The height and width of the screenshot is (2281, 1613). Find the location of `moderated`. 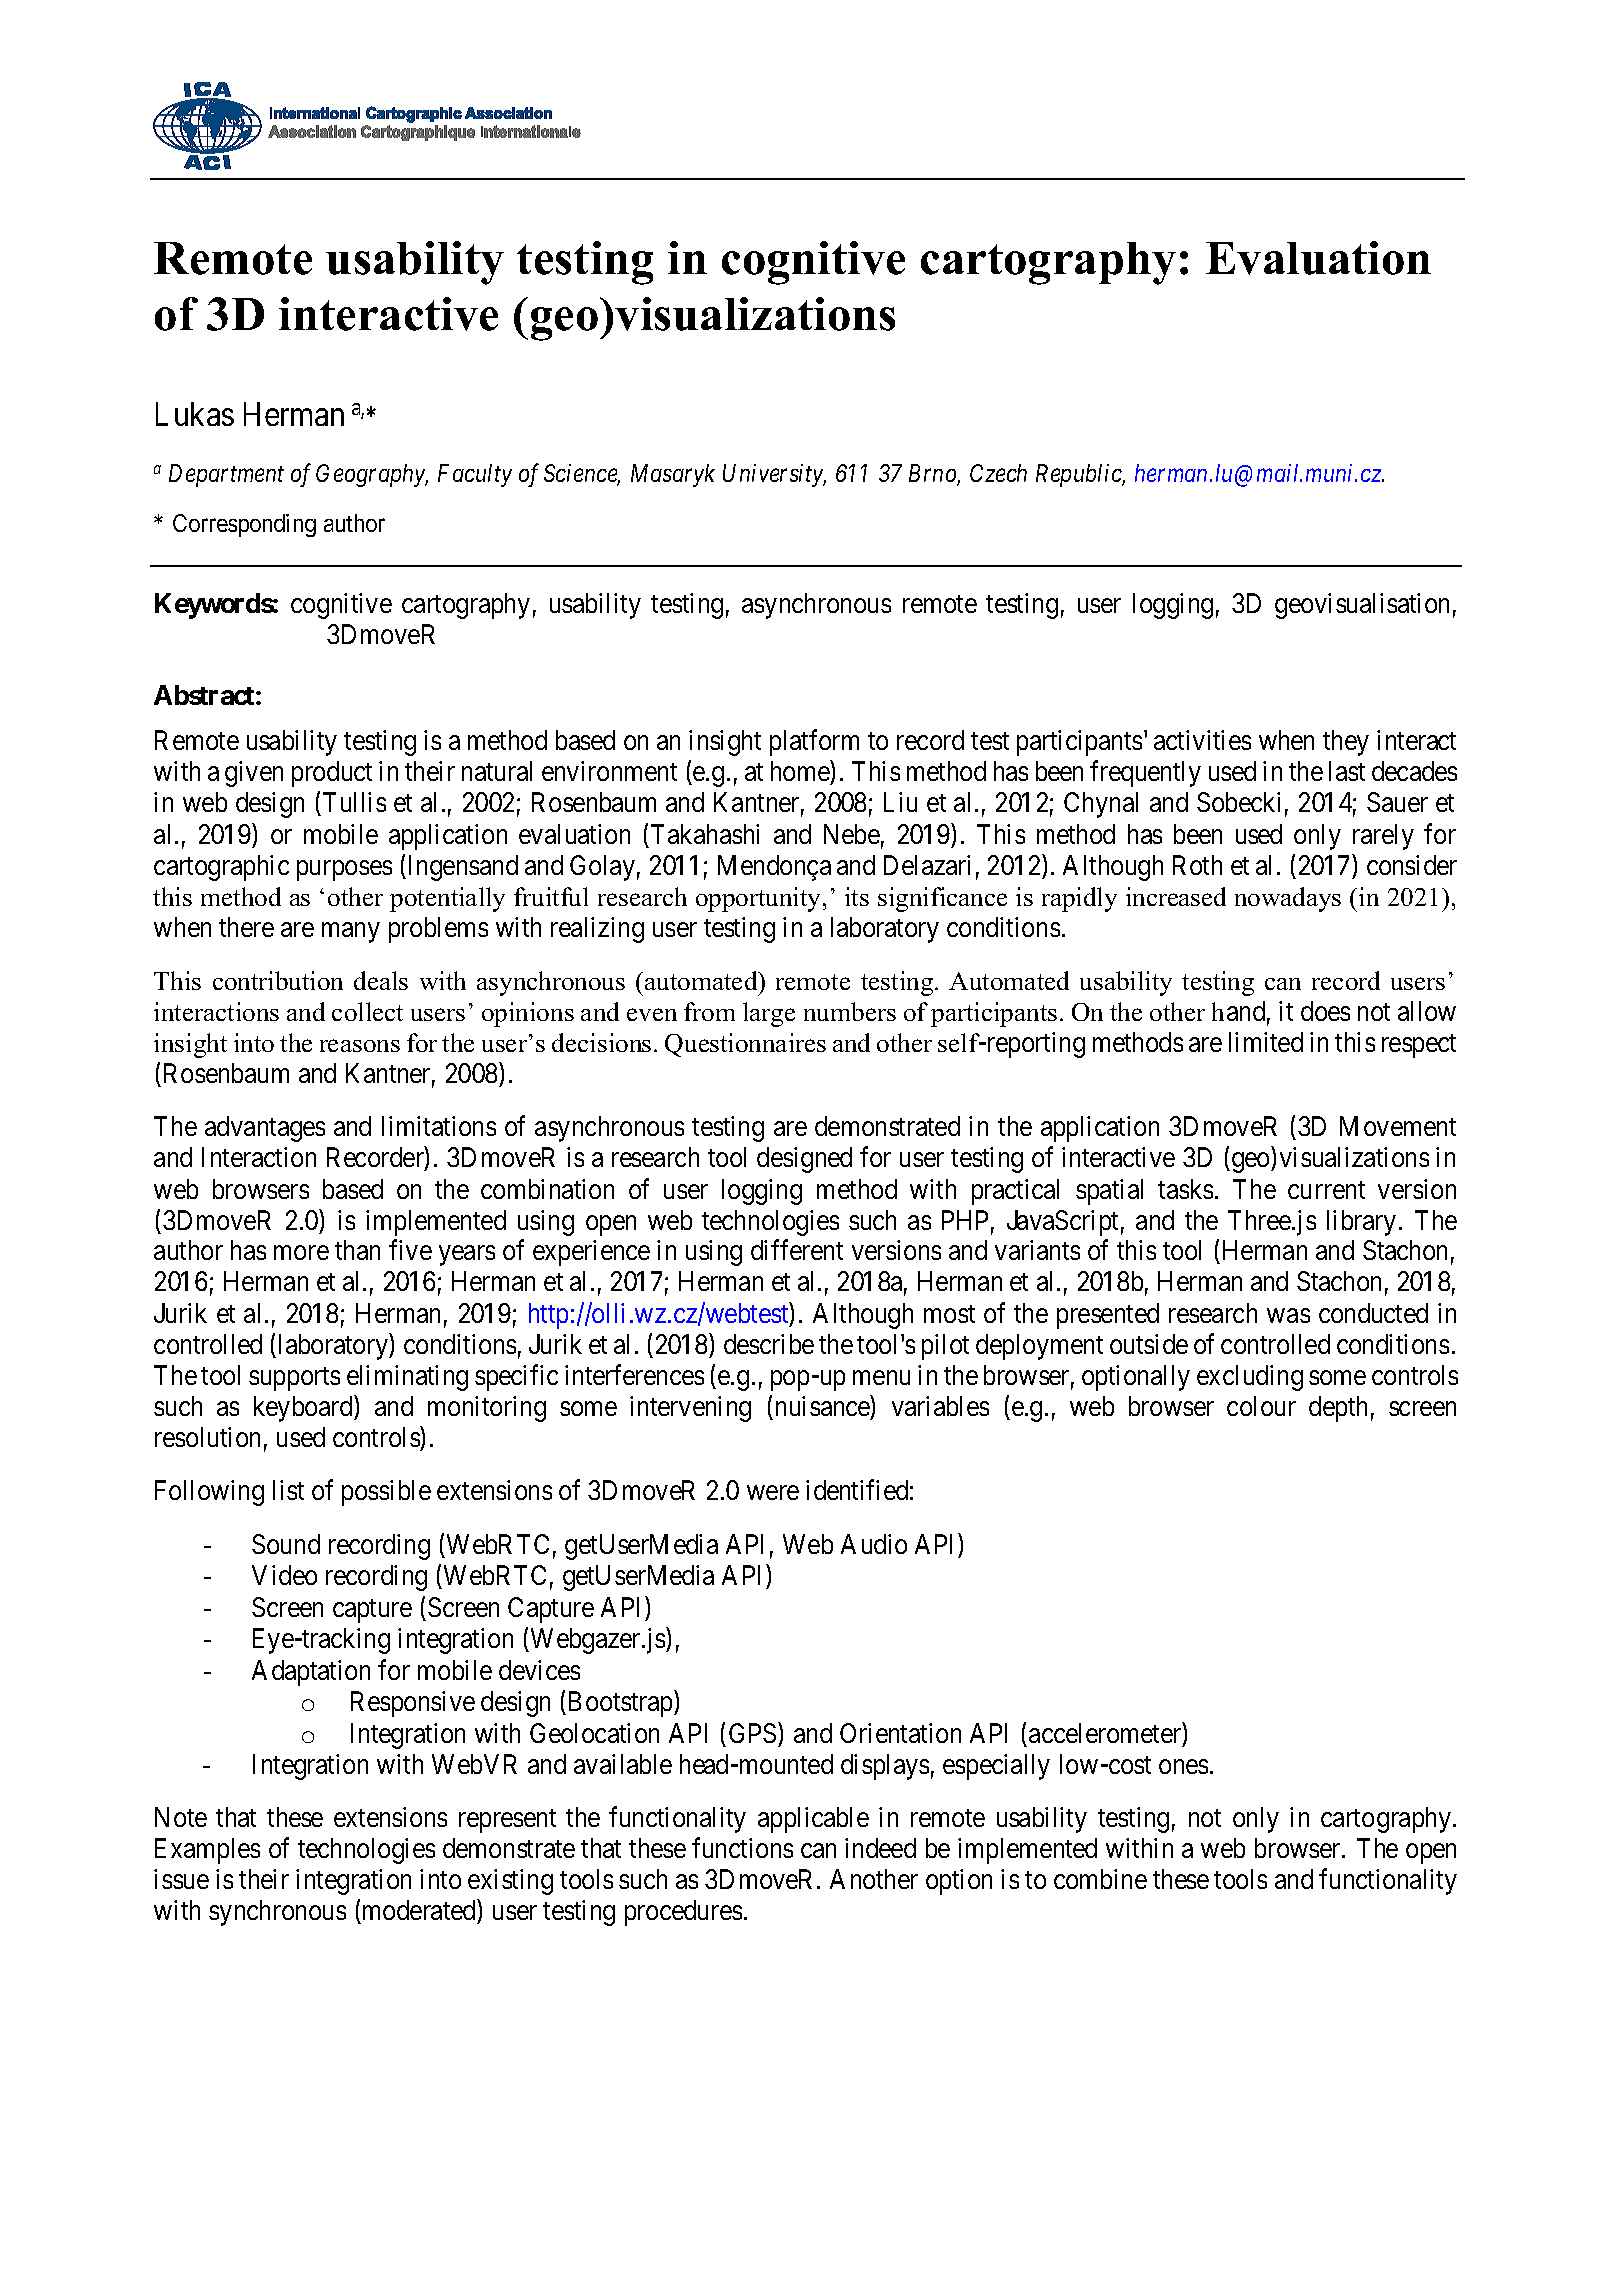

moderated is located at coordinates (419, 1910).
